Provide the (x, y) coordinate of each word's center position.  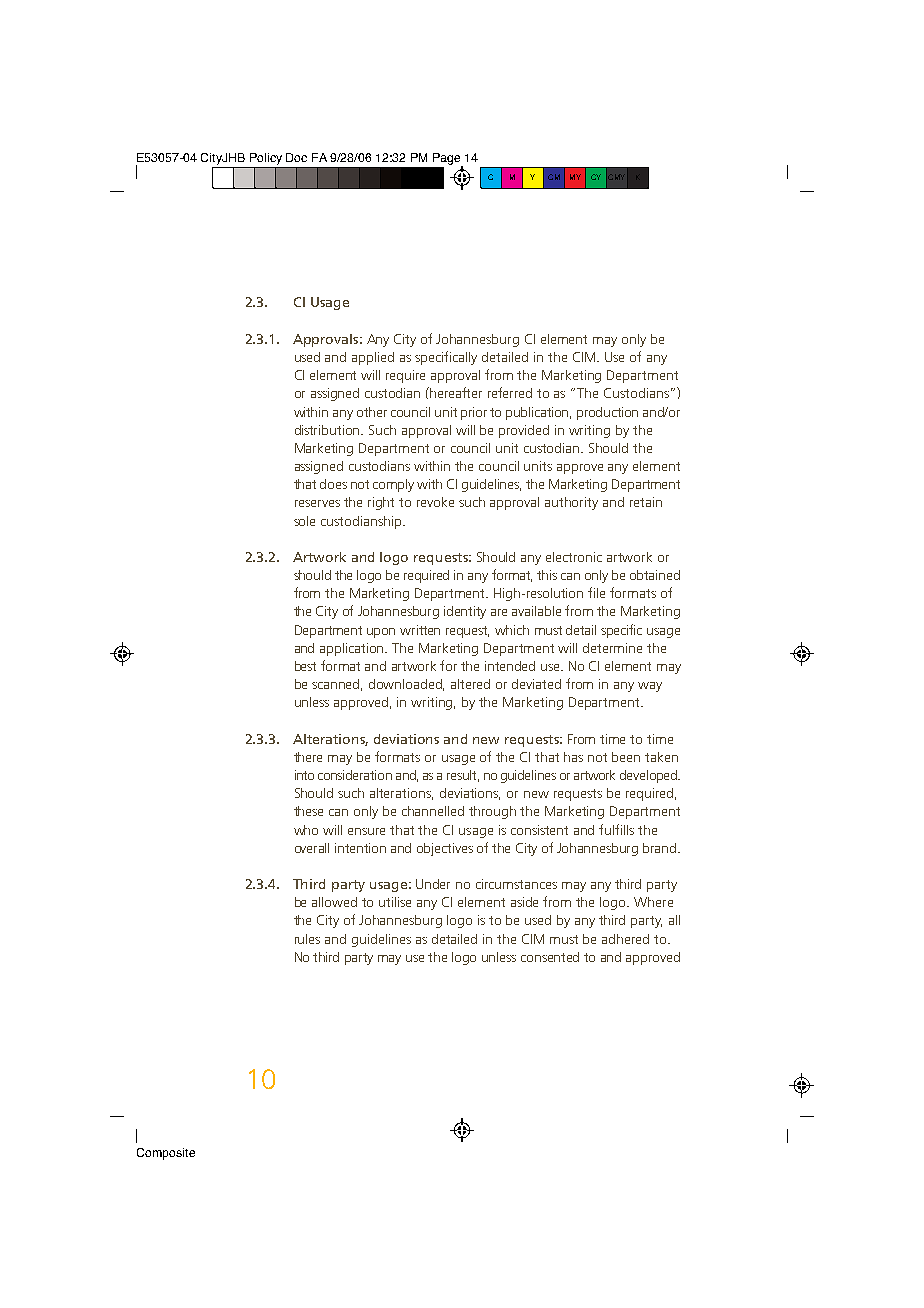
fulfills (616, 829)
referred (510, 392)
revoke (435, 502)
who (306, 830)
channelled (433, 811)
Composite (166, 1154)
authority (571, 503)
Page (448, 160)
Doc (296, 157)
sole (304, 521)
